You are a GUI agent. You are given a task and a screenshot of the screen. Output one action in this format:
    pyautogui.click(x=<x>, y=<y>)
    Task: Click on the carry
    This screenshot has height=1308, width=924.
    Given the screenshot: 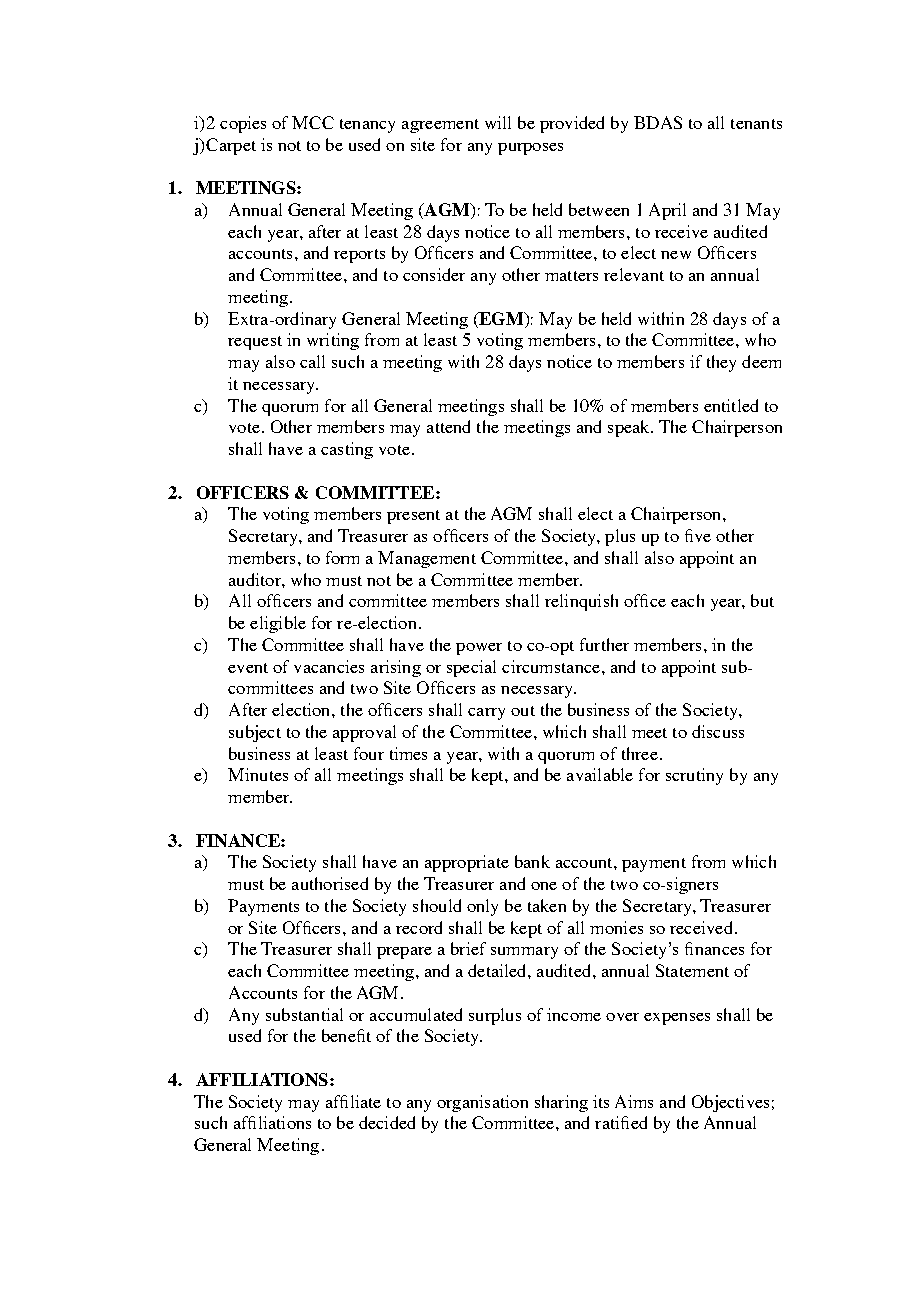 What is the action you would take?
    pyautogui.click(x=486, y=714)
